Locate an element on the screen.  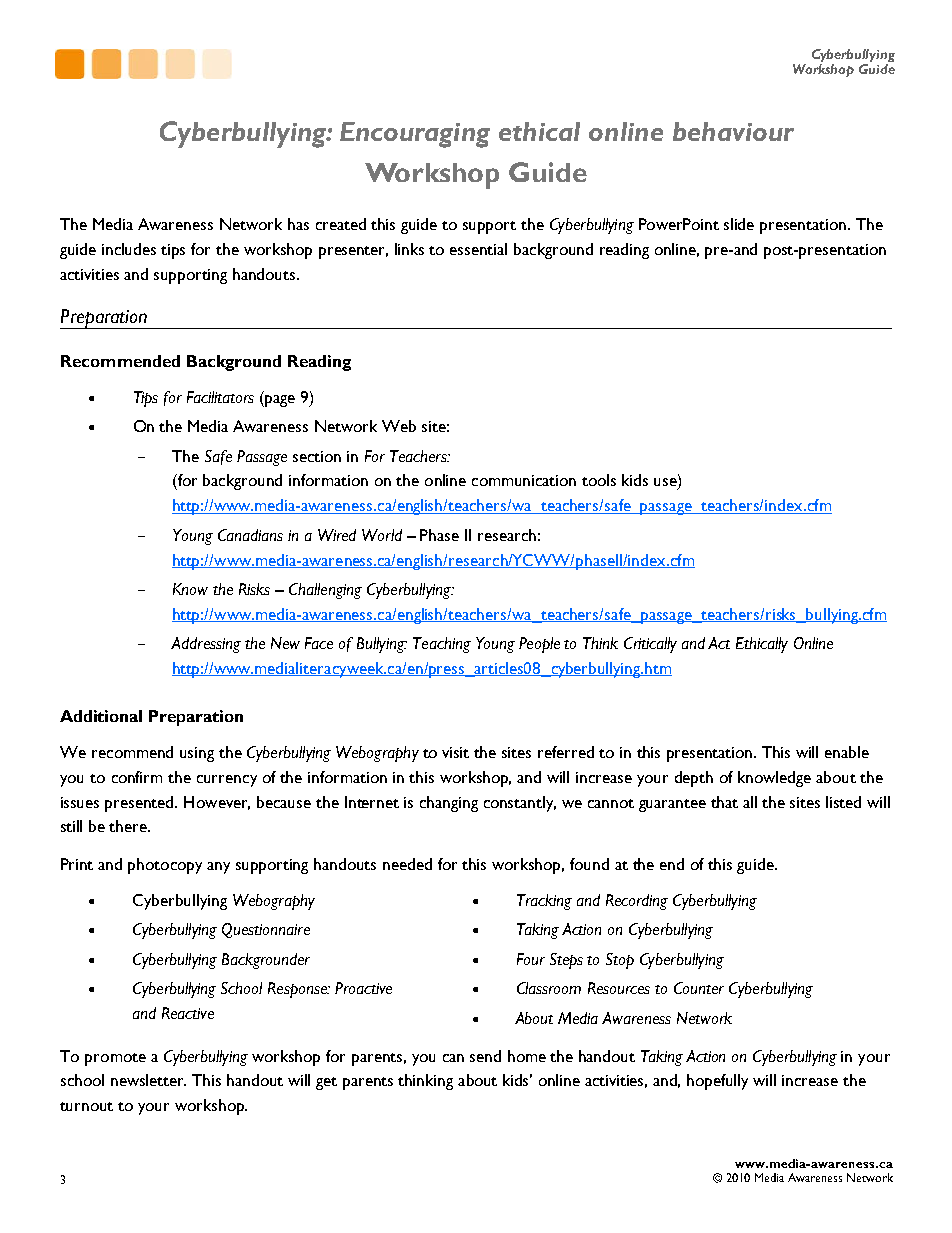
behaviour is located at coordinates (733, 131).
